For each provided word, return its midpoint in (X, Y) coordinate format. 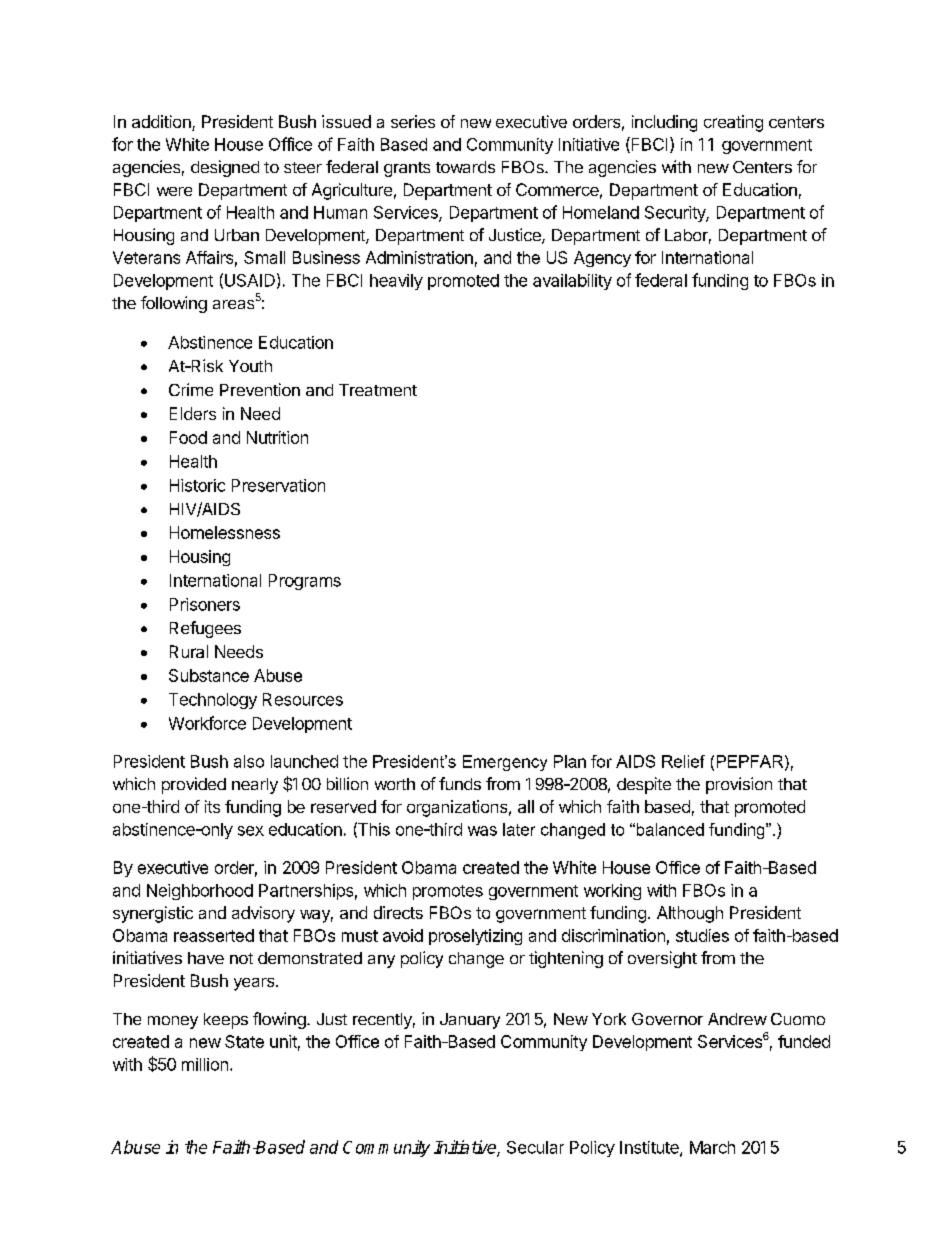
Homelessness (225, 532)
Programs (305, 582)
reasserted (214, 935)
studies (702, 935)
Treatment (378, 390)
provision (739, 785)
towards (465, 167)
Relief (683, 761)
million (205, 1064)
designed (225, 168)
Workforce (207, 723)
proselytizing (475, 937)
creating (733, 123)
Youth (250, 366)
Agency (602, 259)
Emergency (505, 763)
